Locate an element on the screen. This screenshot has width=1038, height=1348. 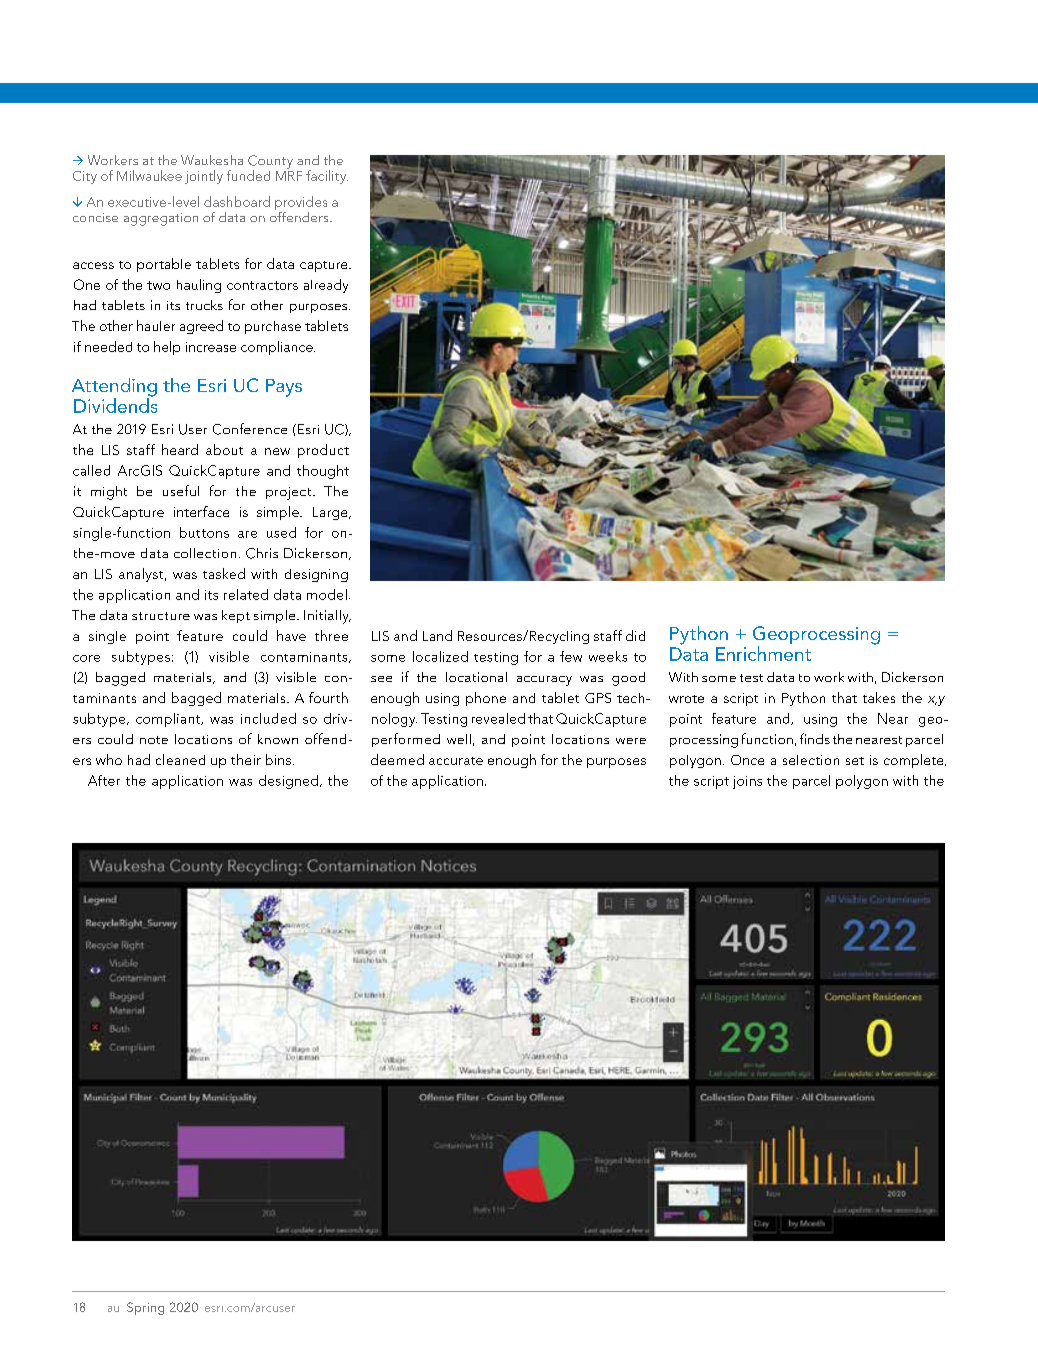
compliant is located at coordinates (169, 720).
